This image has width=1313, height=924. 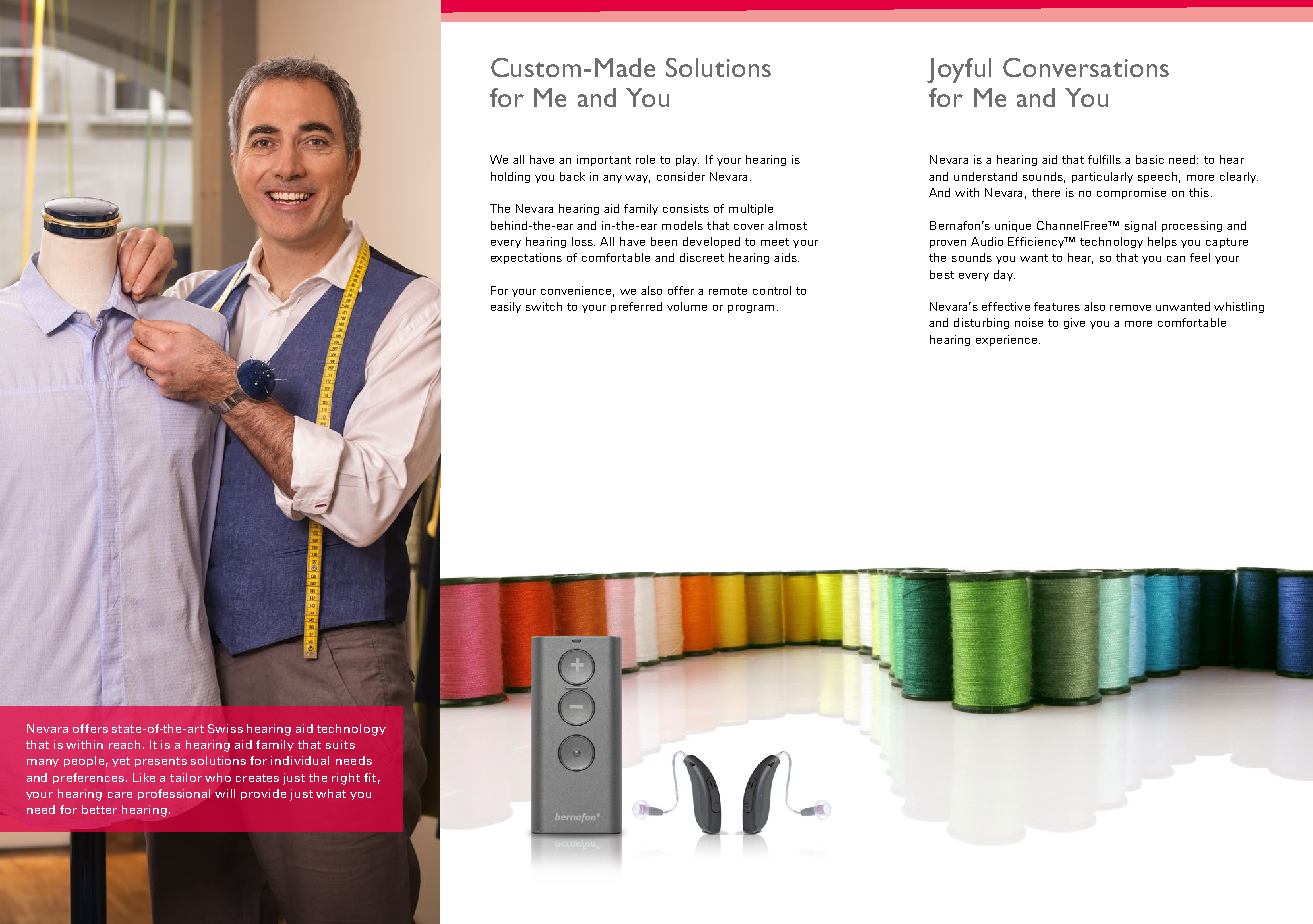 I want to click on experience, so click(x=1008, y=340).
